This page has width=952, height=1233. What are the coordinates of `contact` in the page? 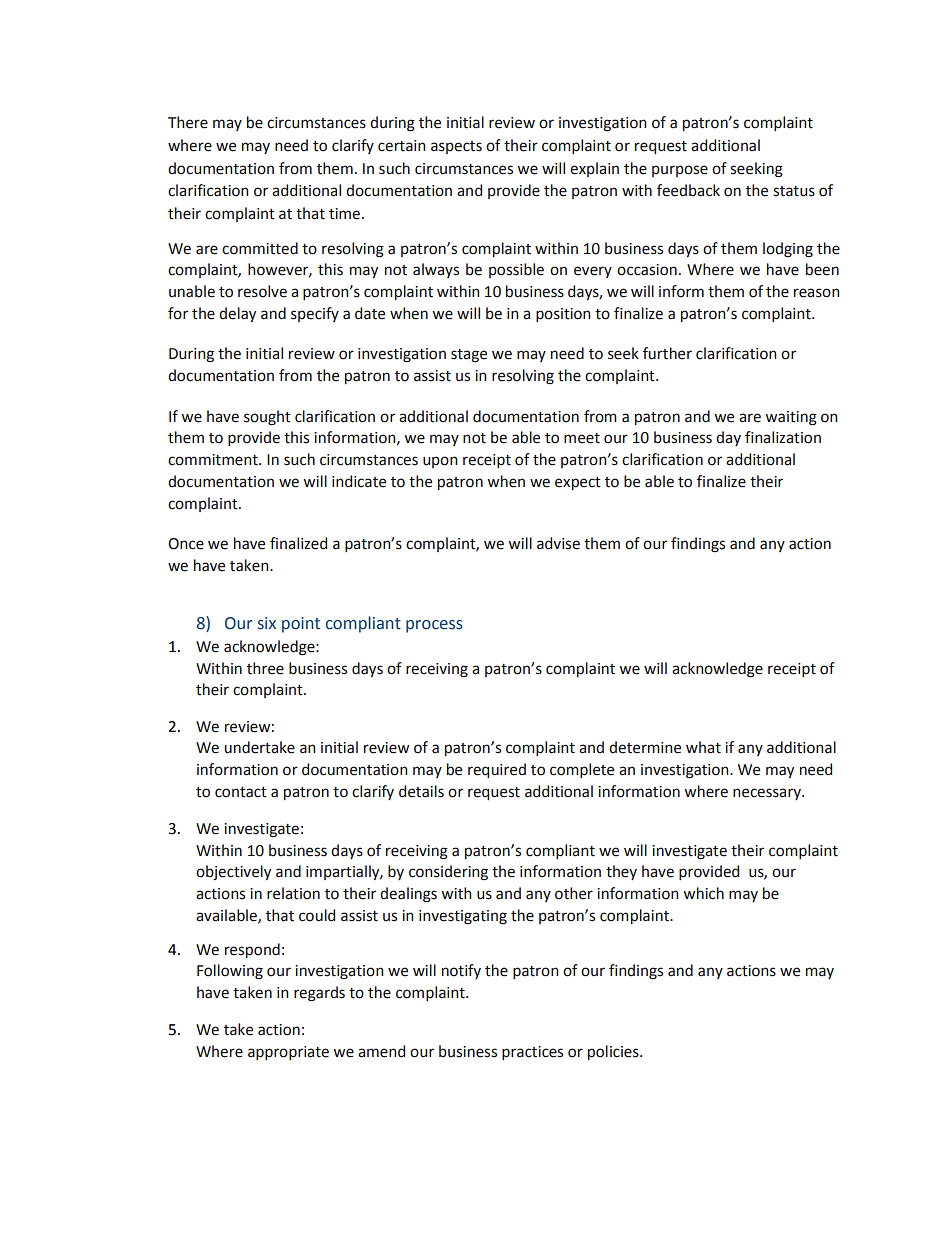 It's located at (241, 792).
